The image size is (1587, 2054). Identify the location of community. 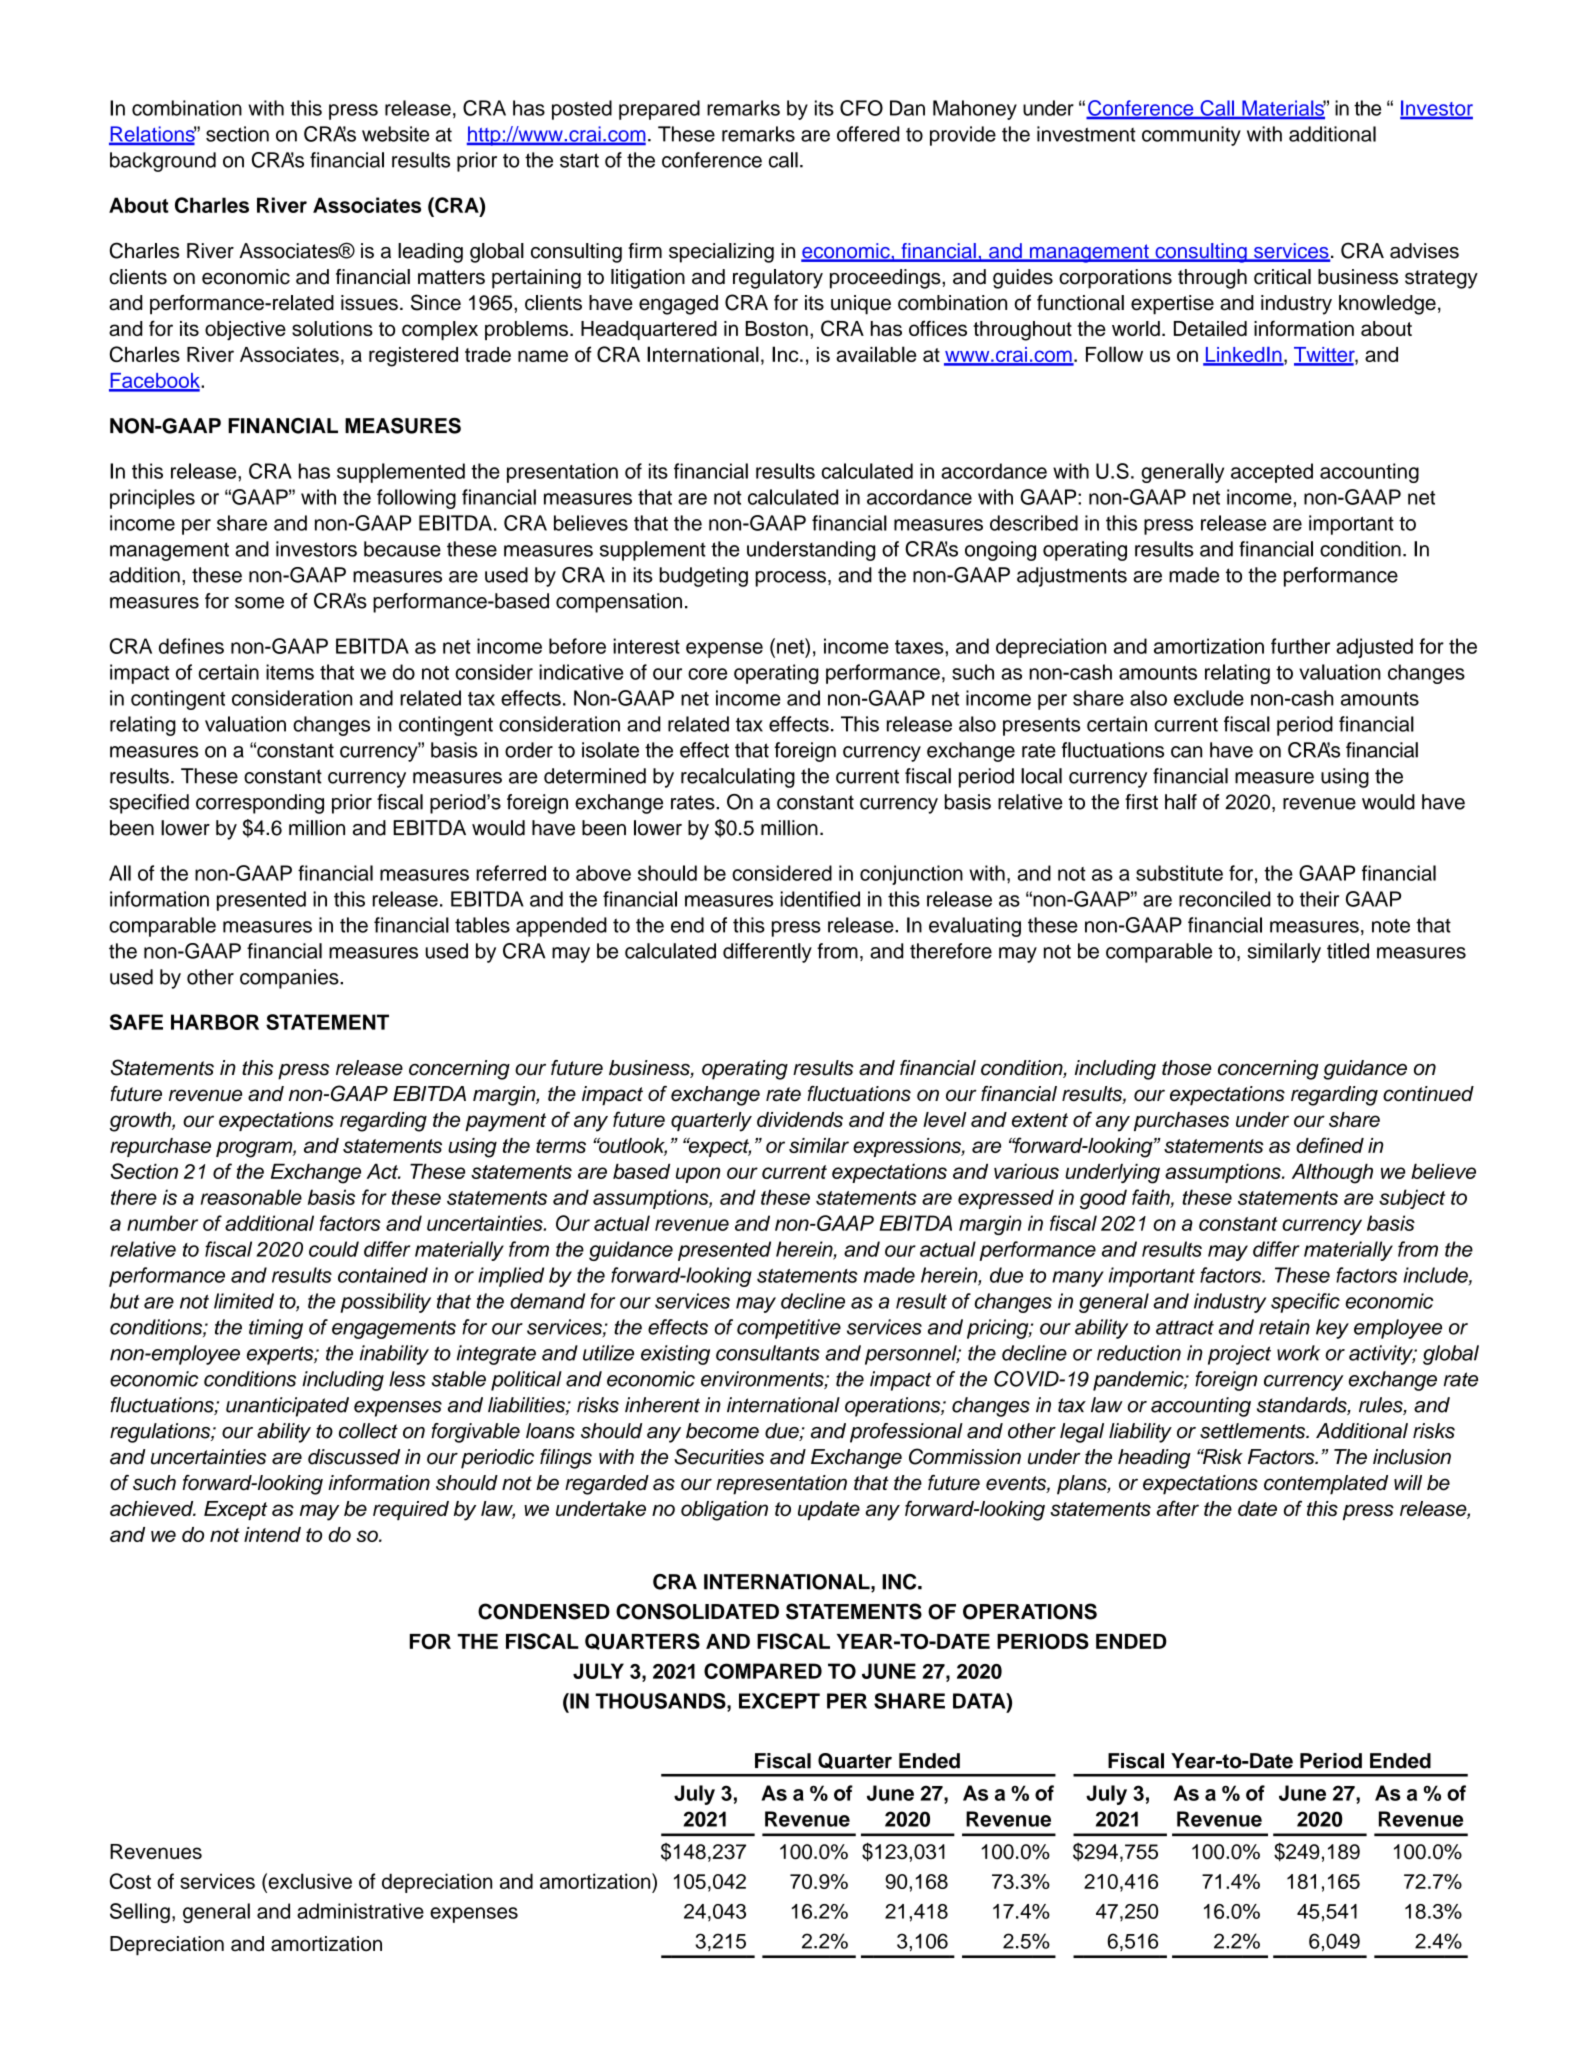
(1191, 136).
